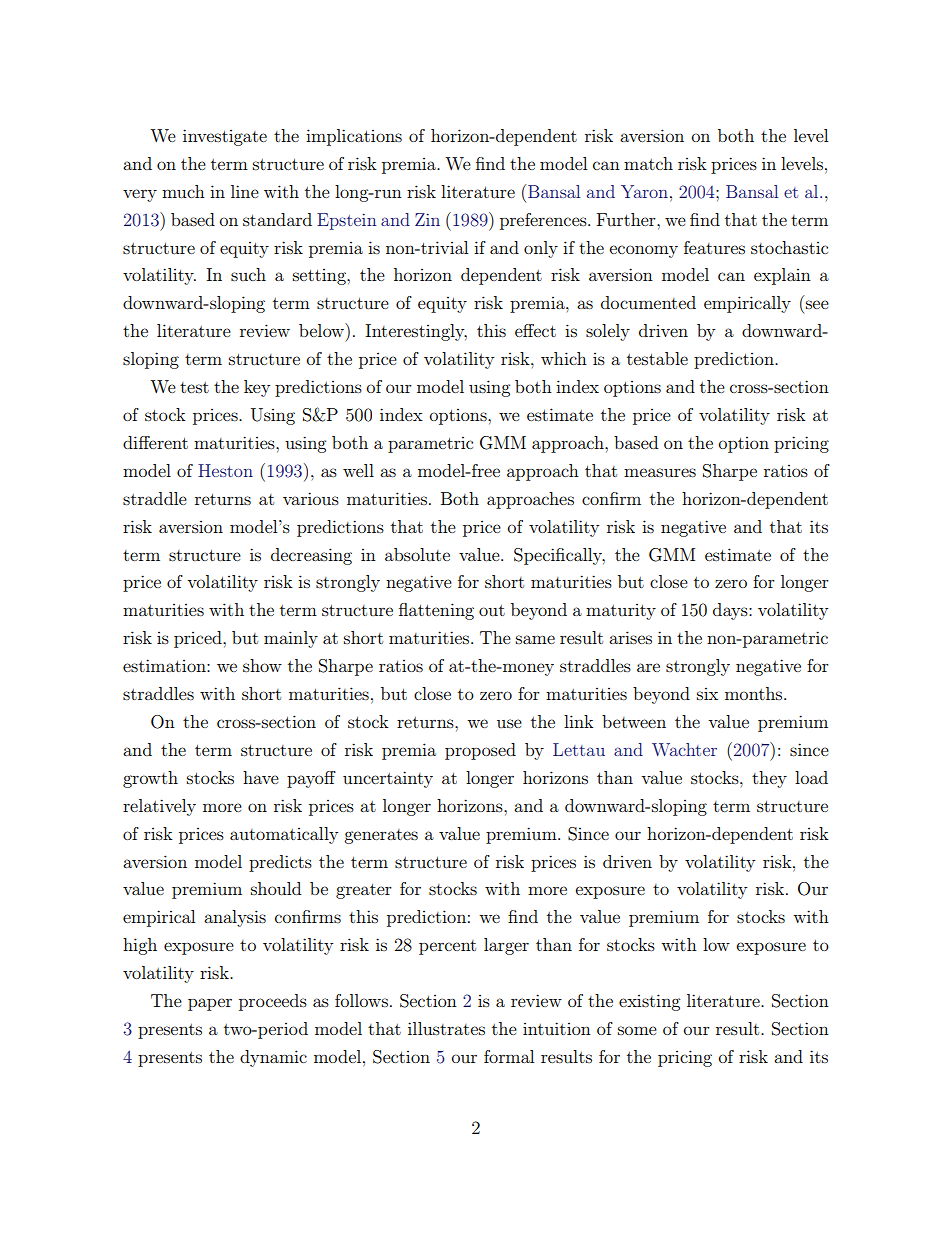  Describe the element at coordinates (427, 219) in the screenshot. I see `Zin` at that location.
